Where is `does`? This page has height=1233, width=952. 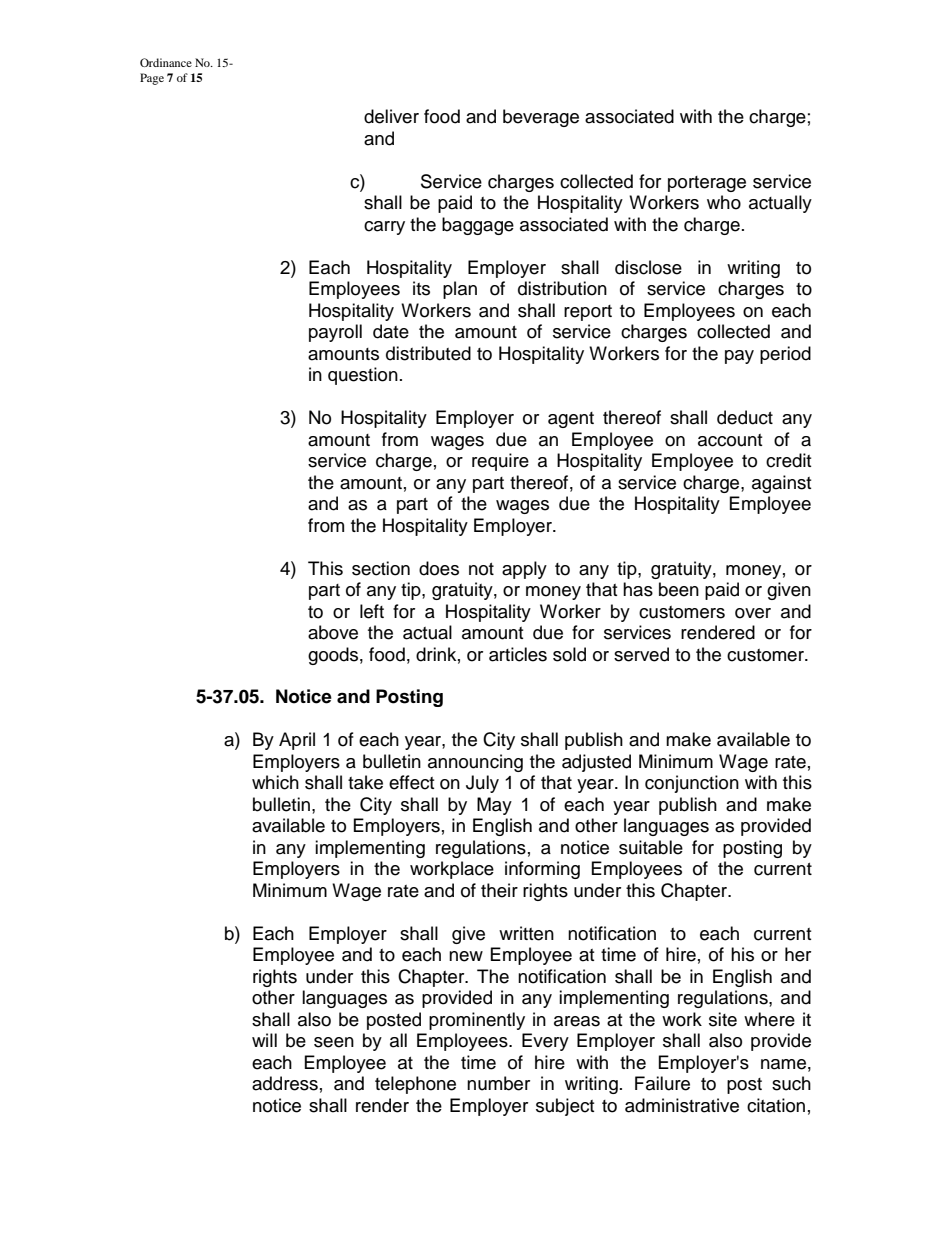
does is located at coordinates (439, 568).
